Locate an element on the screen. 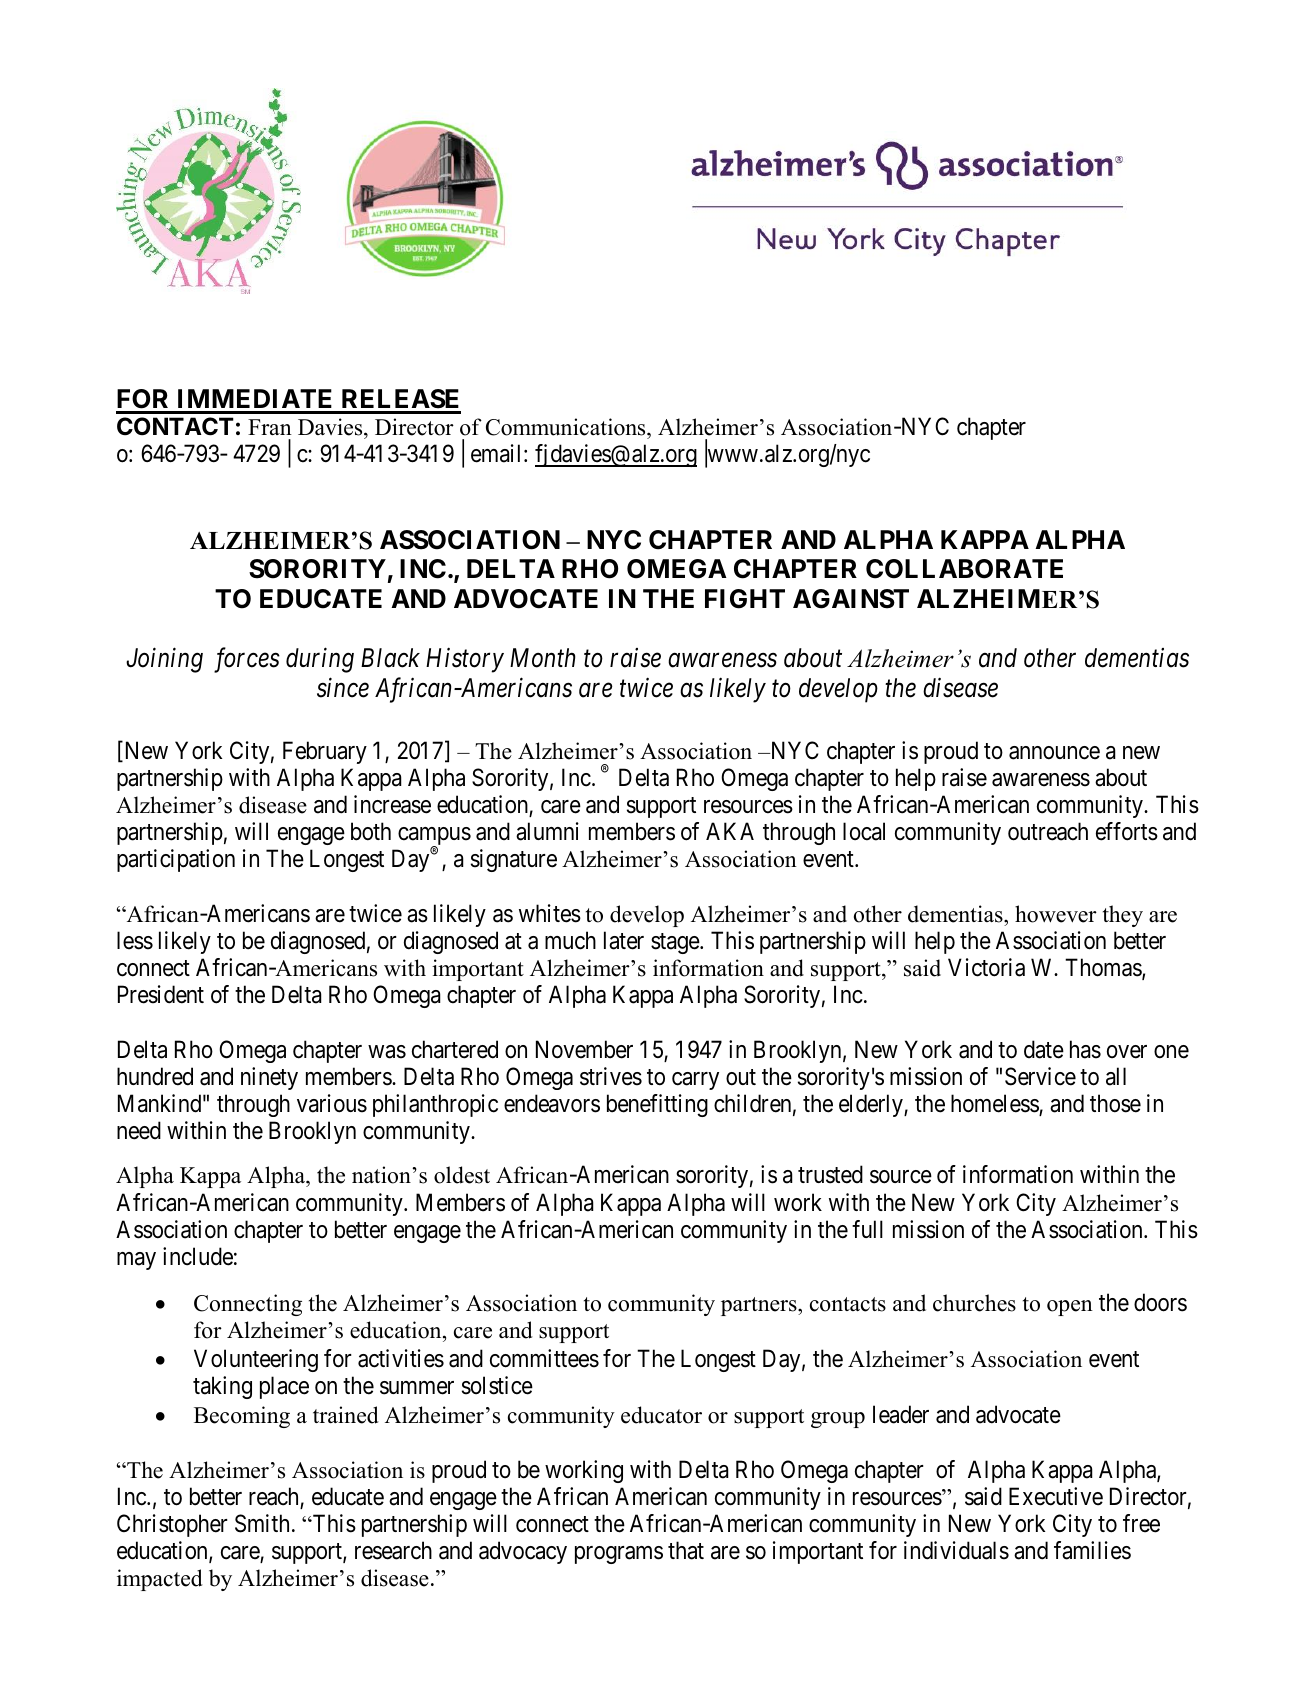 The image size is (1315, 1701). date is located at coordinates (1044, 1049).
